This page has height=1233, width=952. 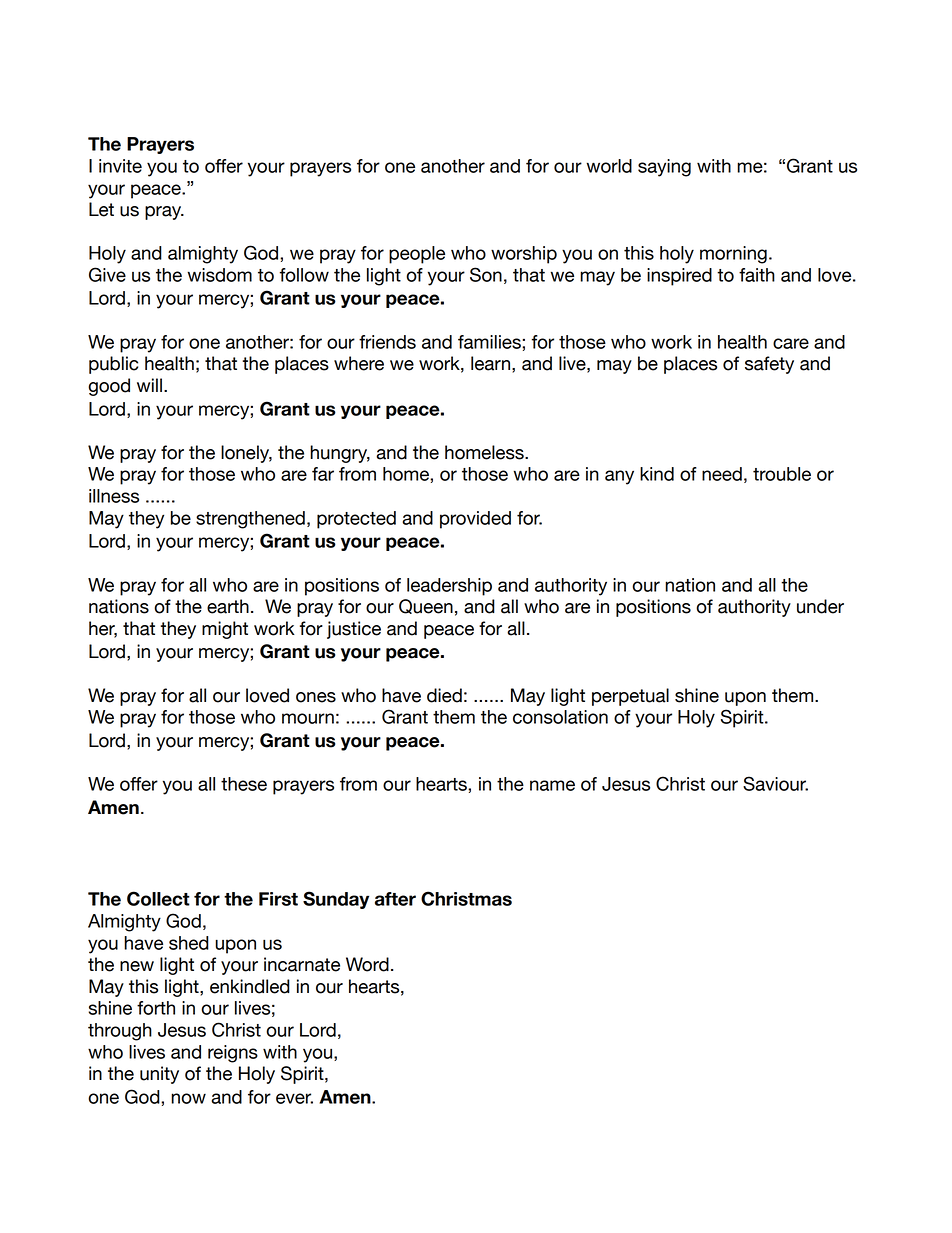 I want to click on people, so click(x=417, y=255).
